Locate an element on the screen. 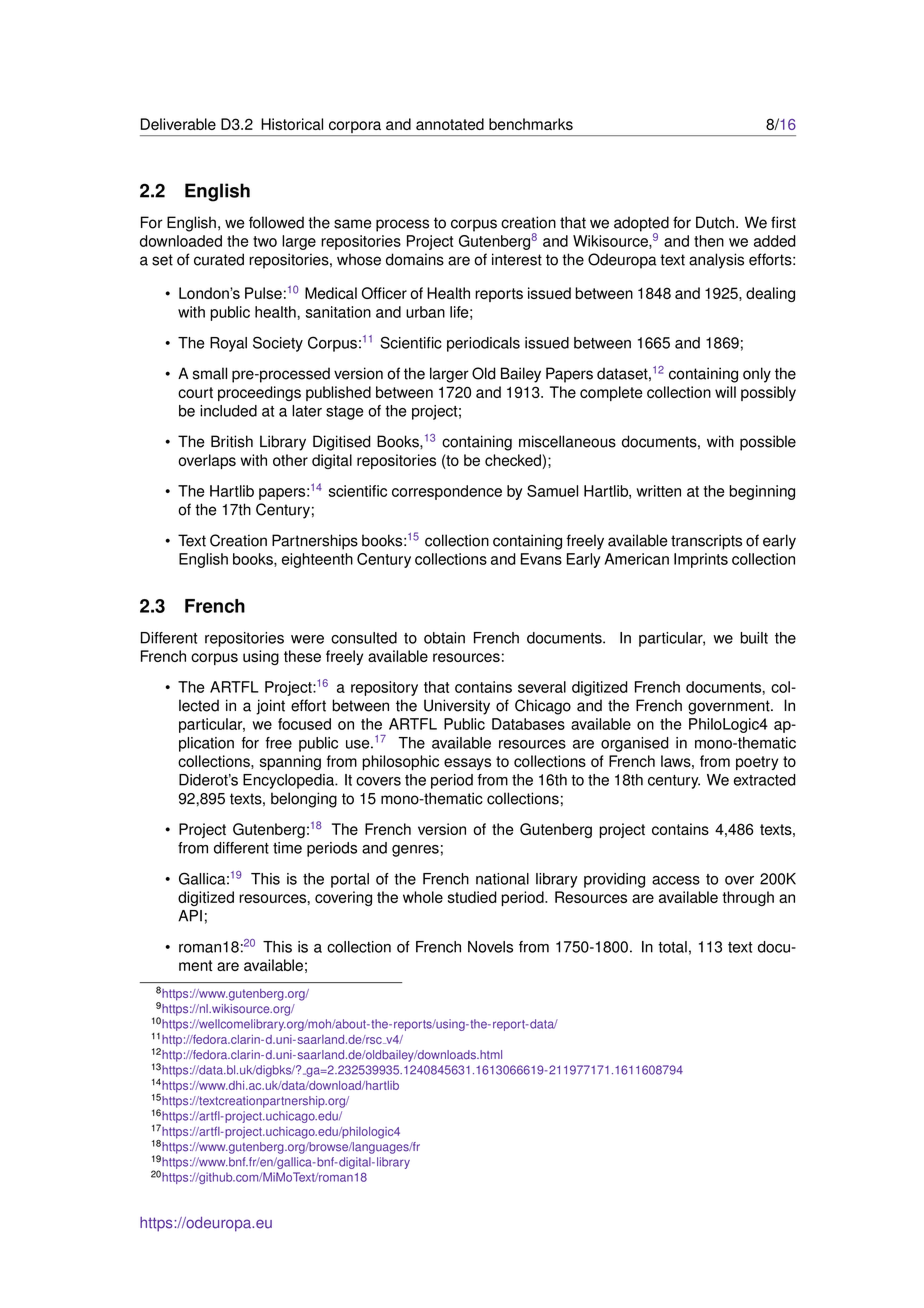 This screenshot has width=924, height=1308. Partnerships is located at coordinates (315, 542).
